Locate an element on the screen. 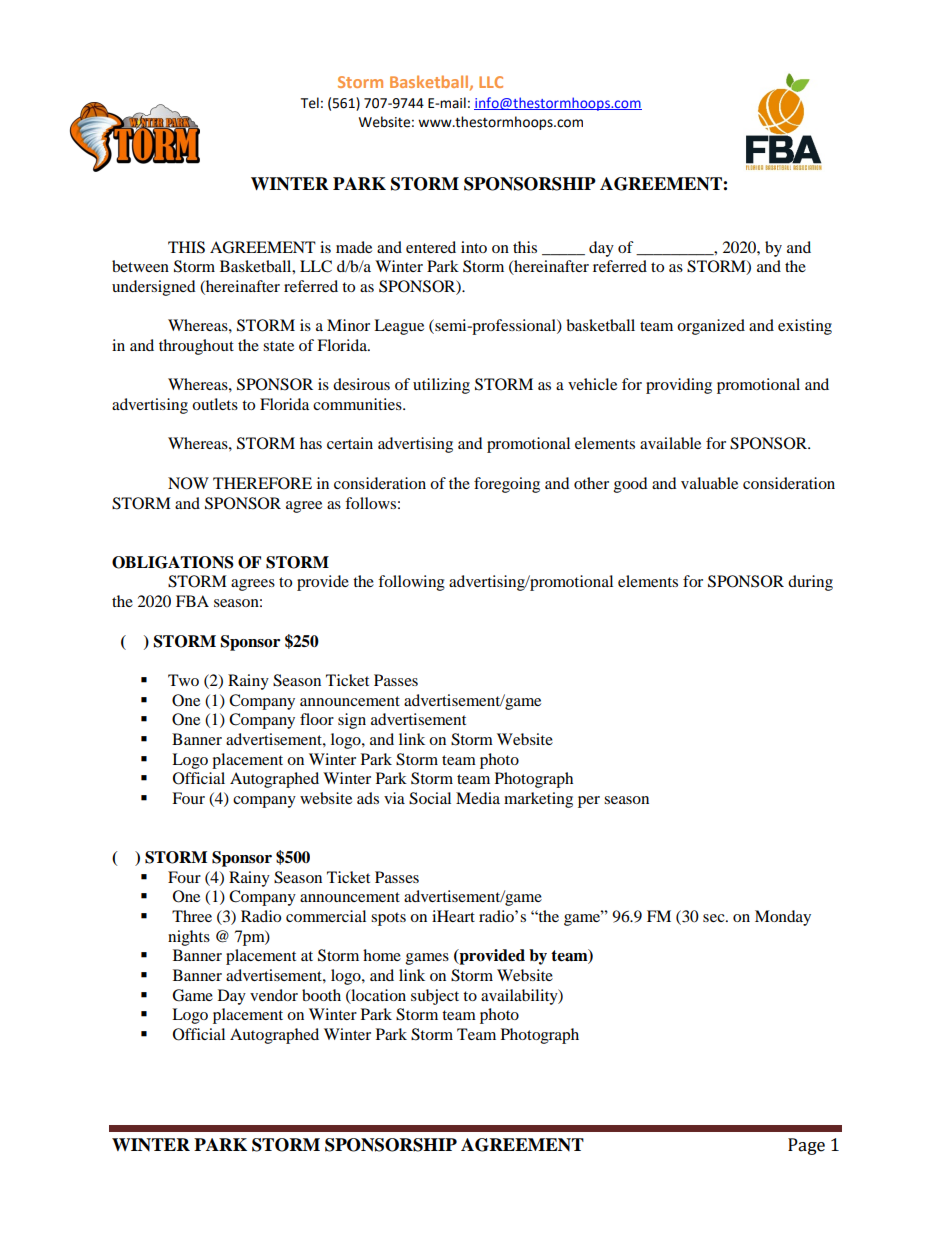 This screenshot has height=1233, width=952. nights is located at coordinates (189, 938).
